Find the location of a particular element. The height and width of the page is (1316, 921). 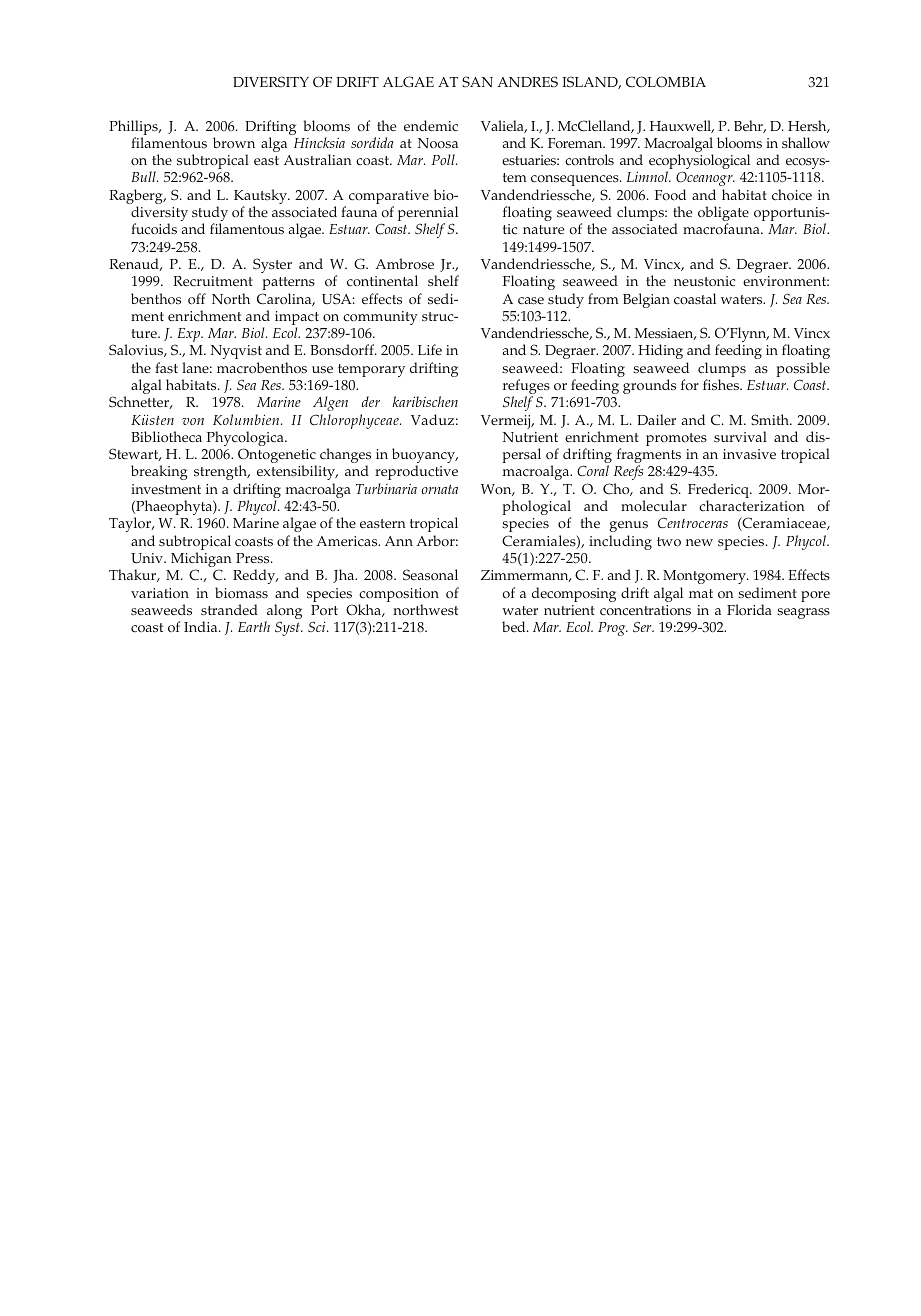

stranded is located at coordinates (229, 610).
